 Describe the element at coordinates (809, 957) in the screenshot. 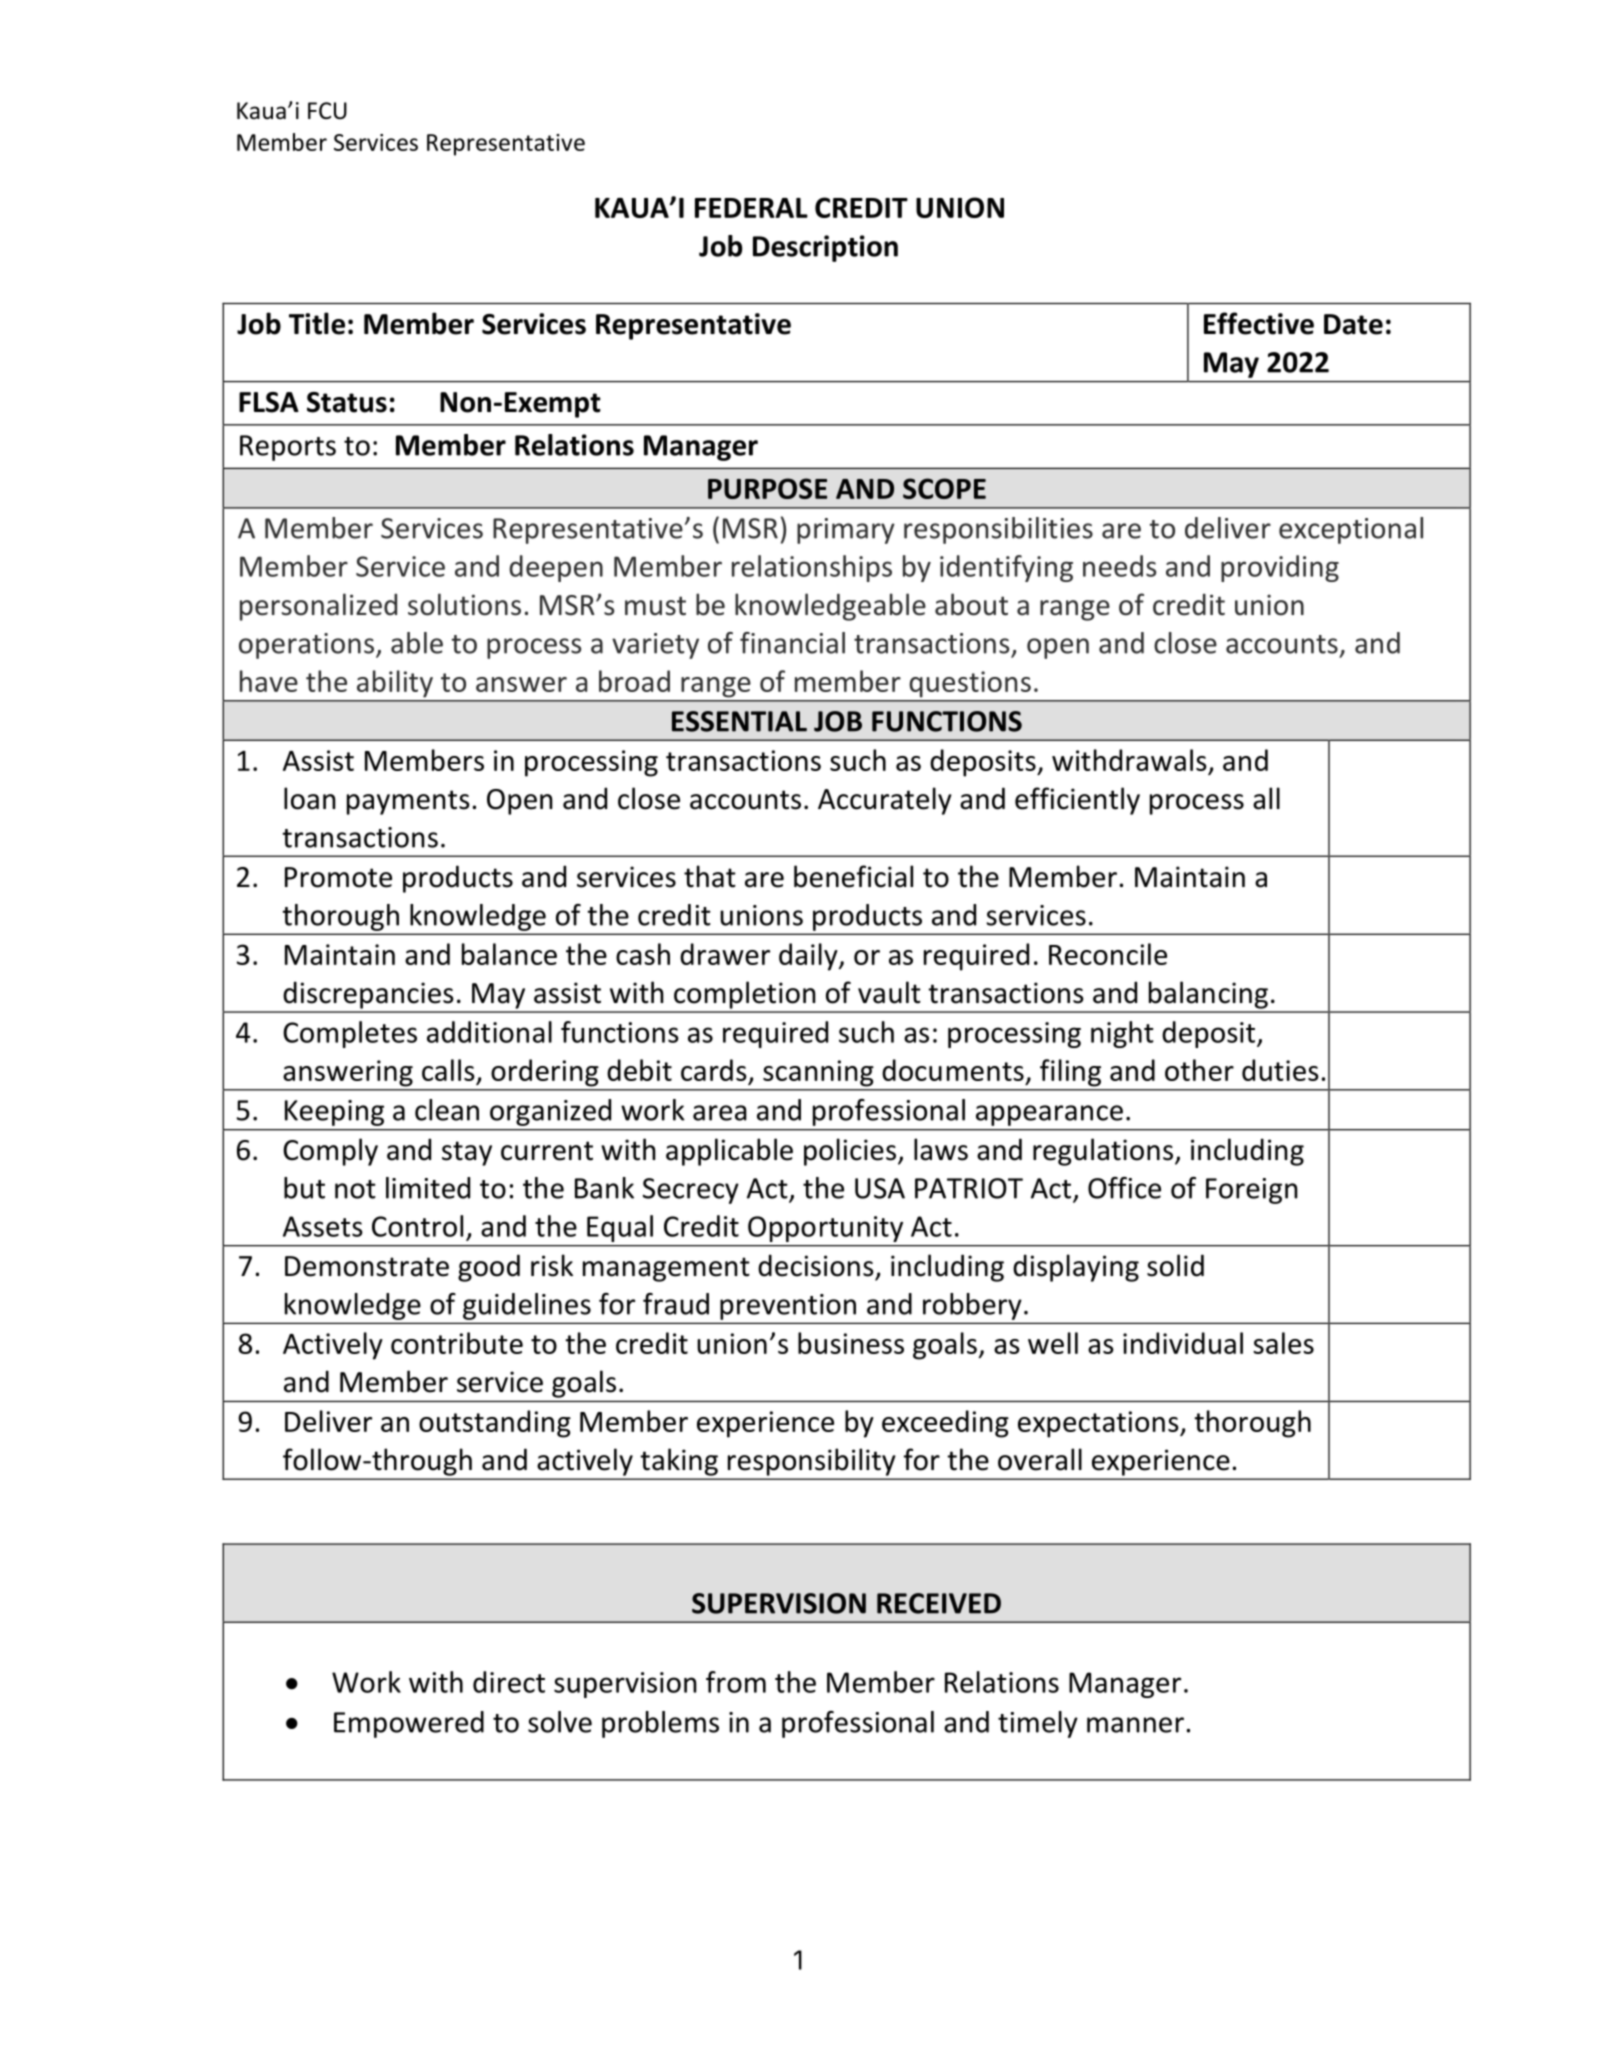

I see `daily` at that location.
